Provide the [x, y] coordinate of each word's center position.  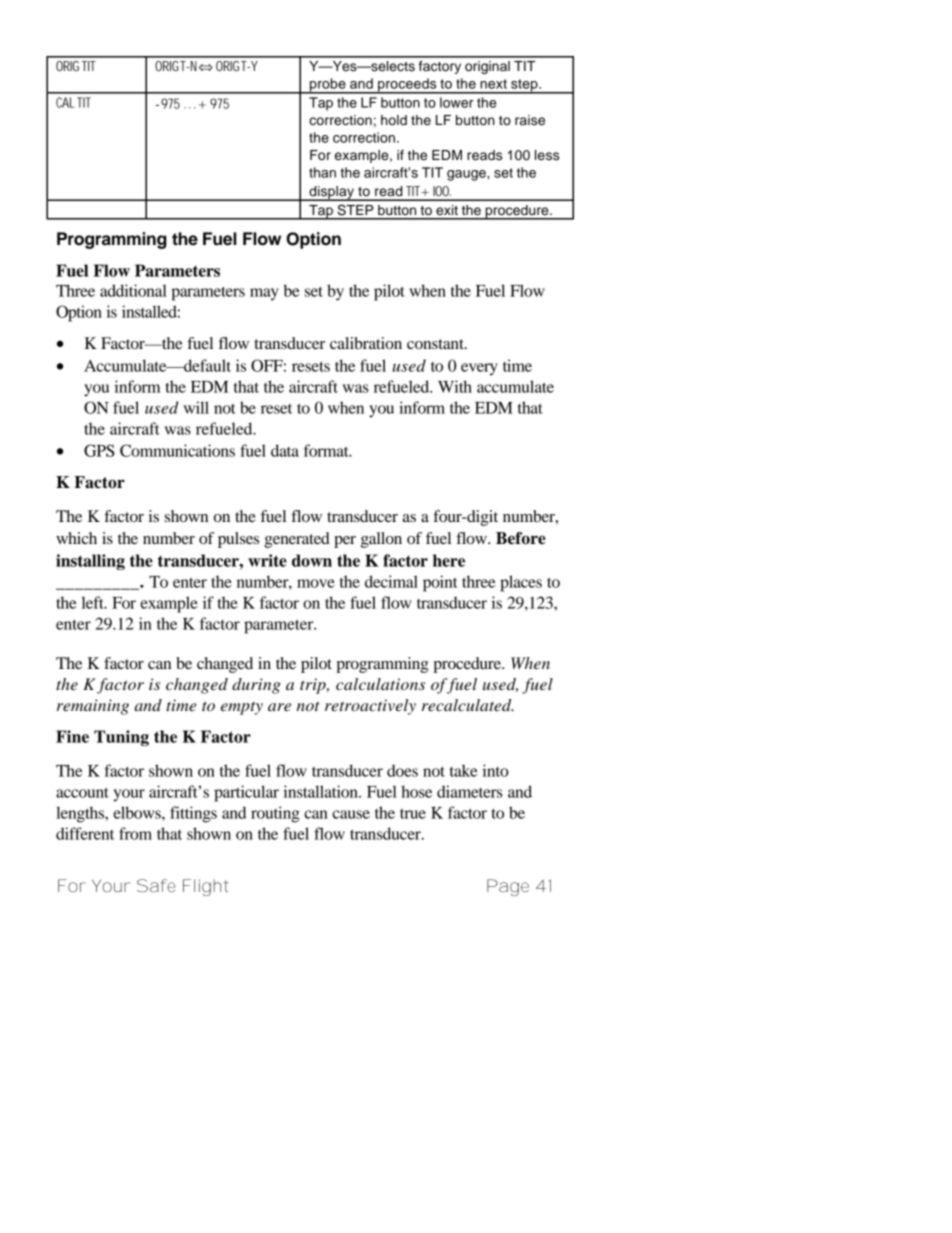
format [327, 450]
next [493, 84]
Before [521, 538]
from [135, 833]
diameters [470, 791]
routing [275, 814]
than [322, 172]
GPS [99, 450]
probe [328, 86]
